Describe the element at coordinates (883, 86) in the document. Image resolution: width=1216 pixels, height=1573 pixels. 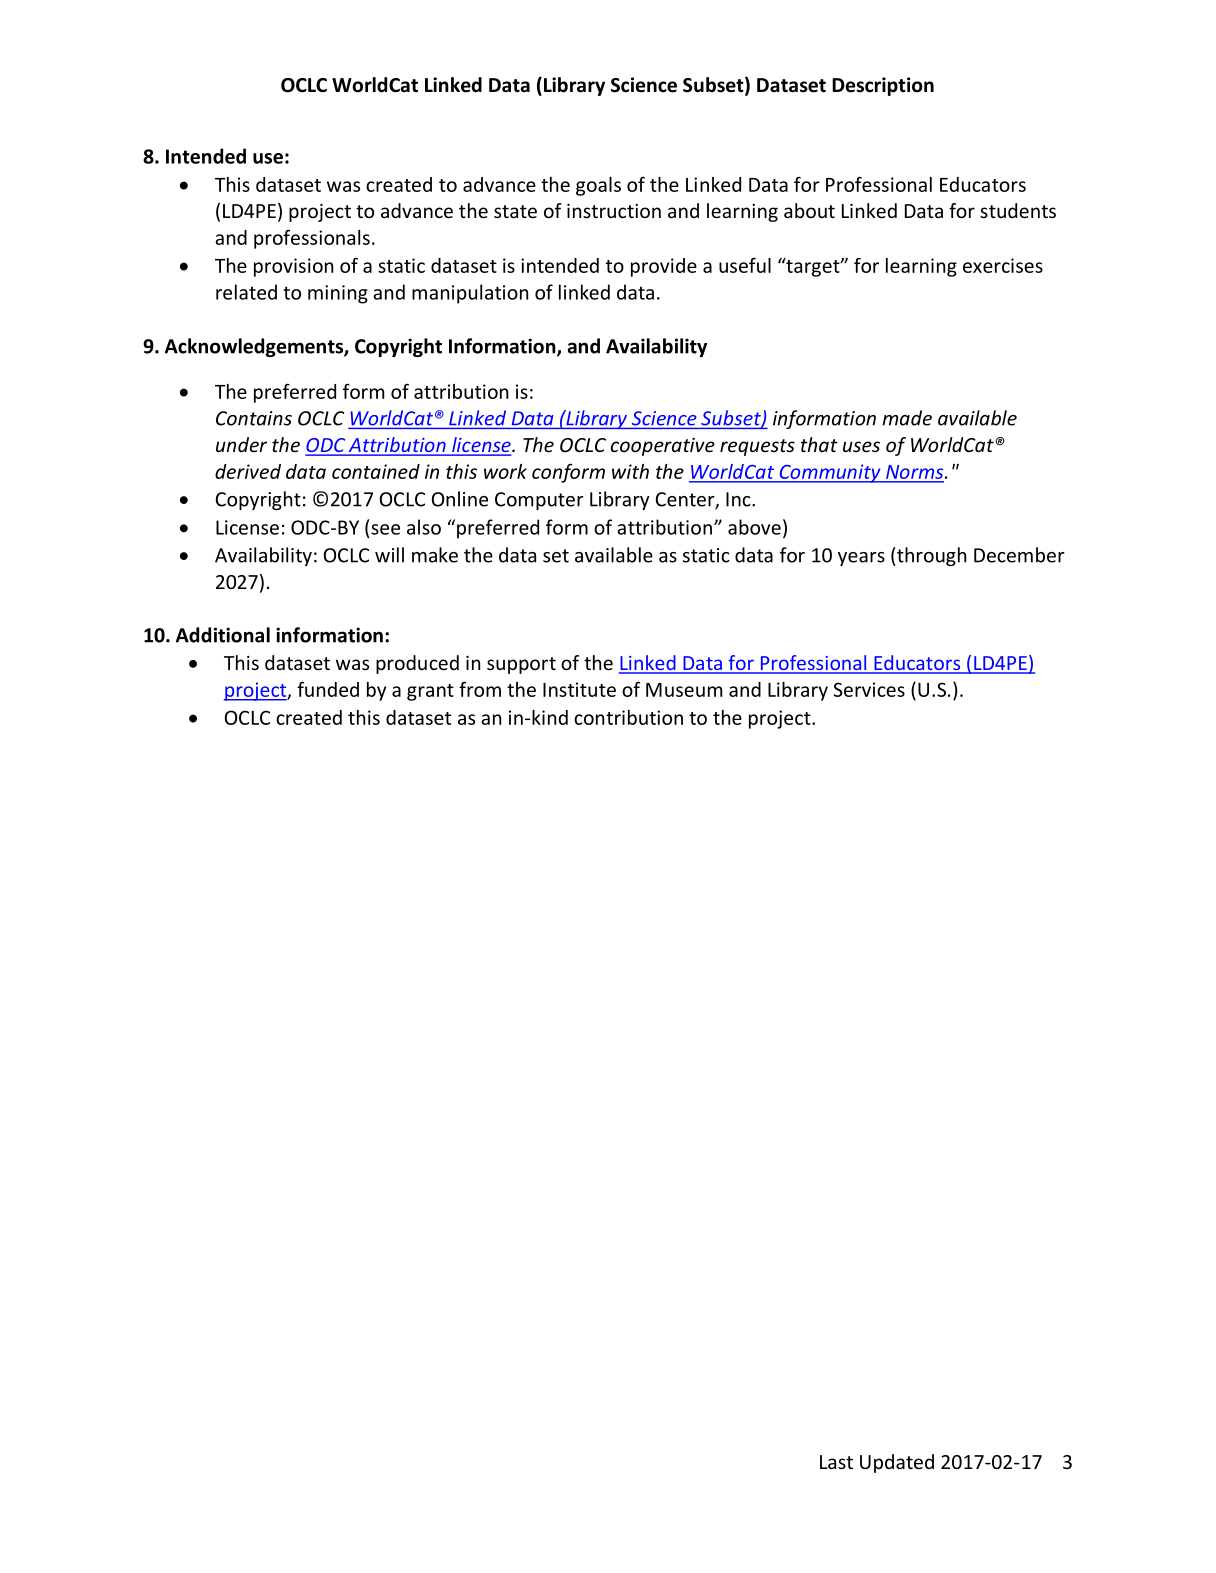
I see `Description` at that location.
